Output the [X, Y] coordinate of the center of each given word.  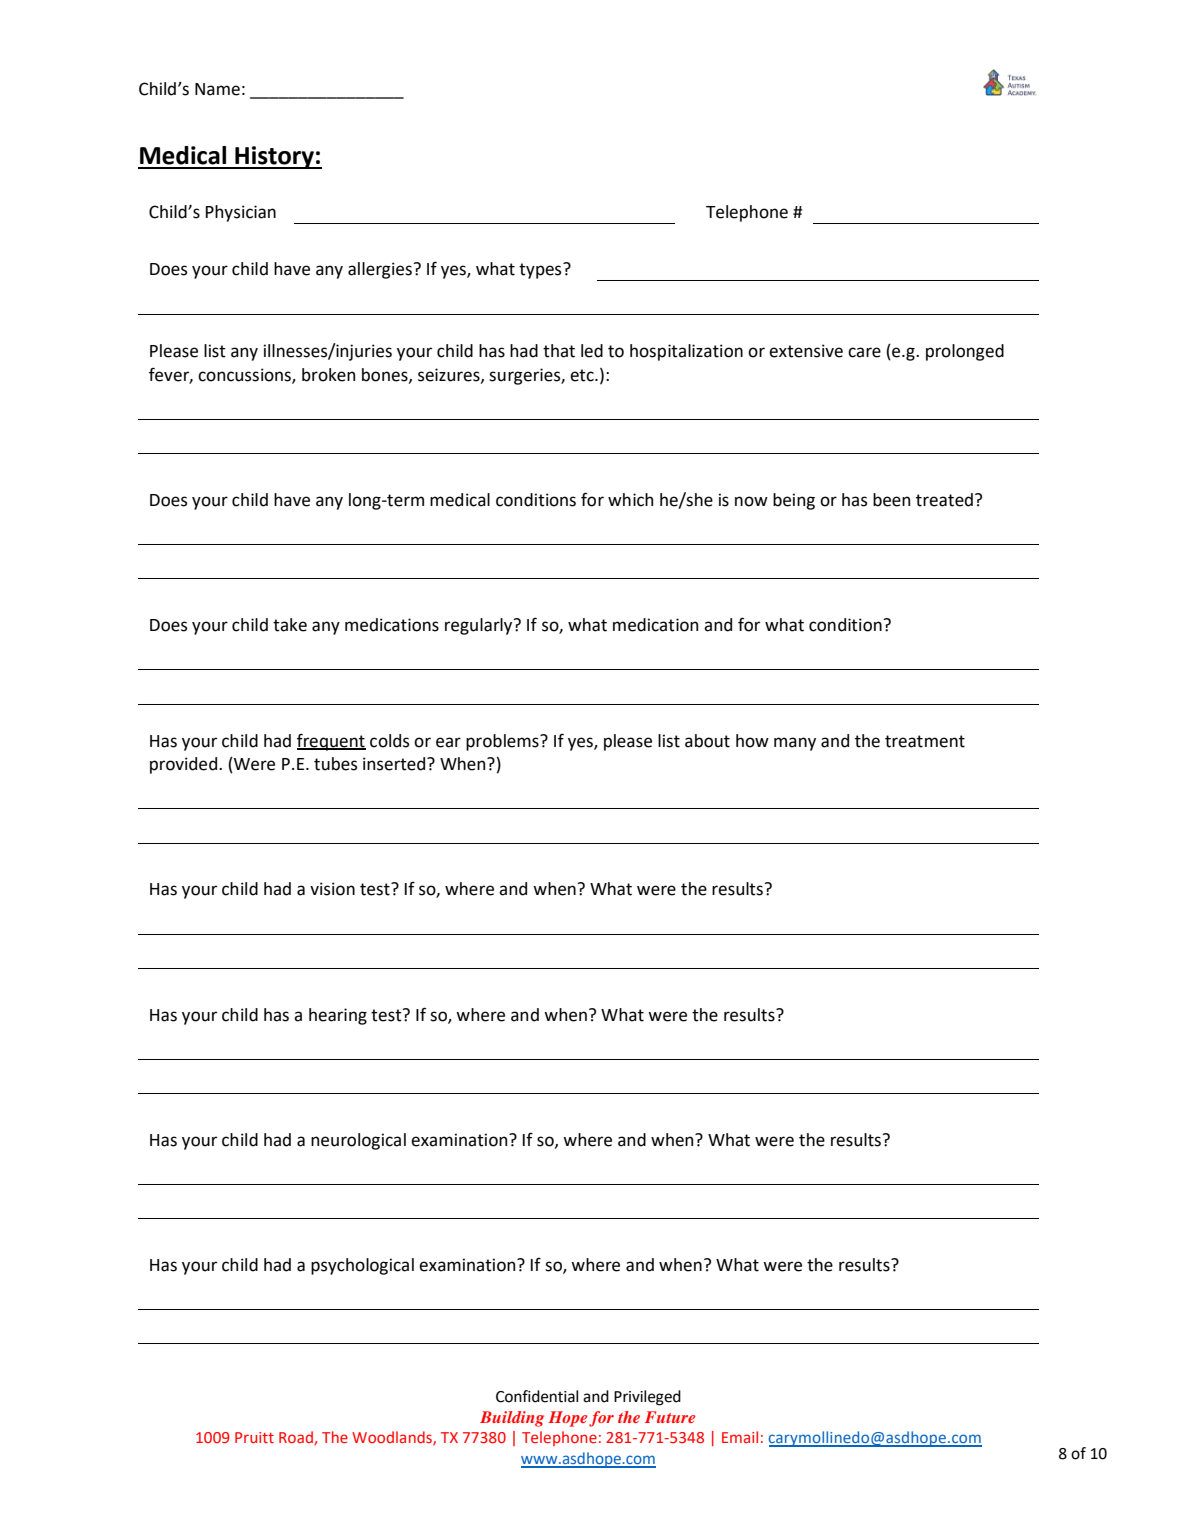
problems [503, 742]
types [541, 271]
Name [217, 89]
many [795, 744]
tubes [335, 764]
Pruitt [254, 1437]
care [864, 352]
